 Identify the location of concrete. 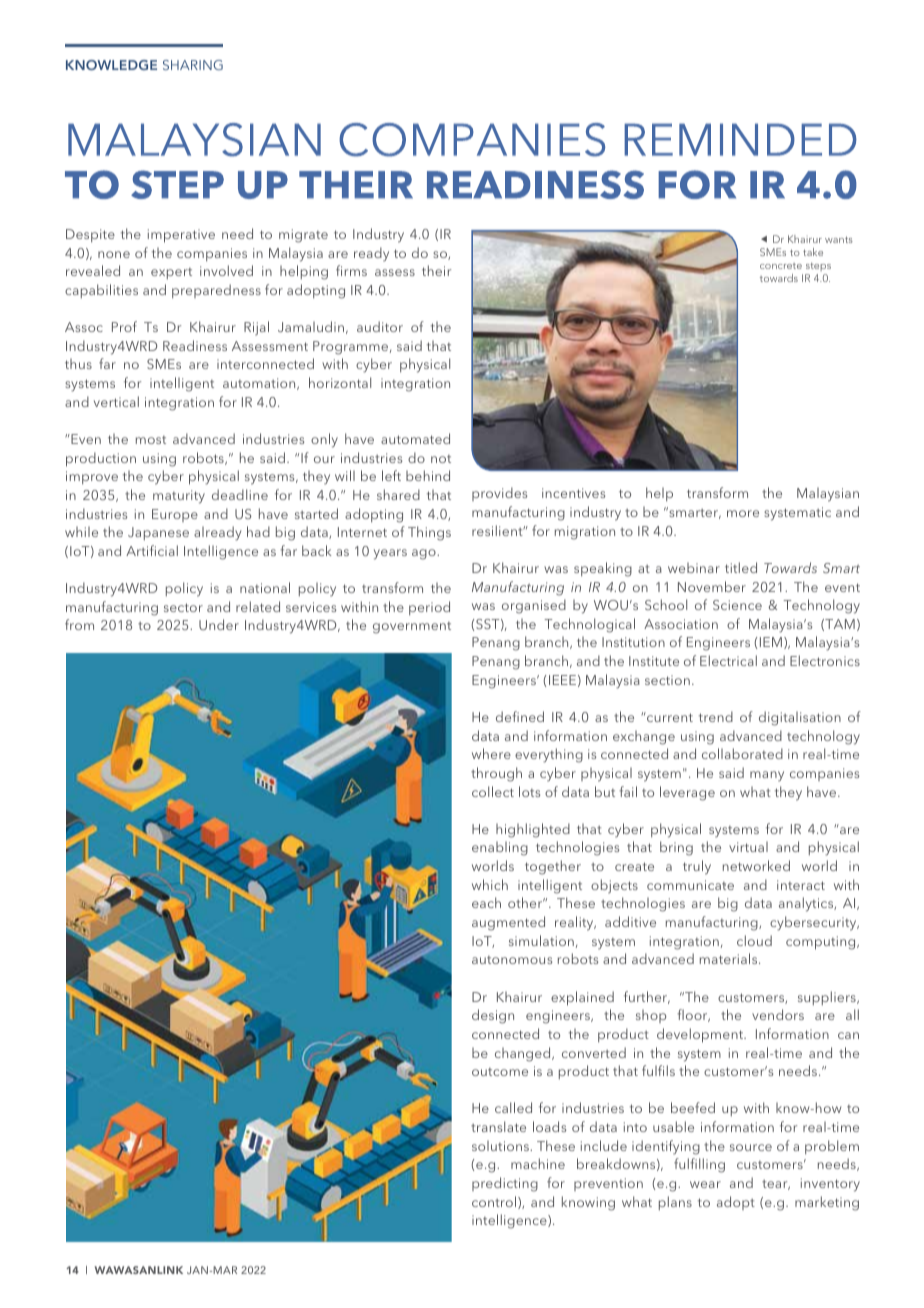
(781, 266).
